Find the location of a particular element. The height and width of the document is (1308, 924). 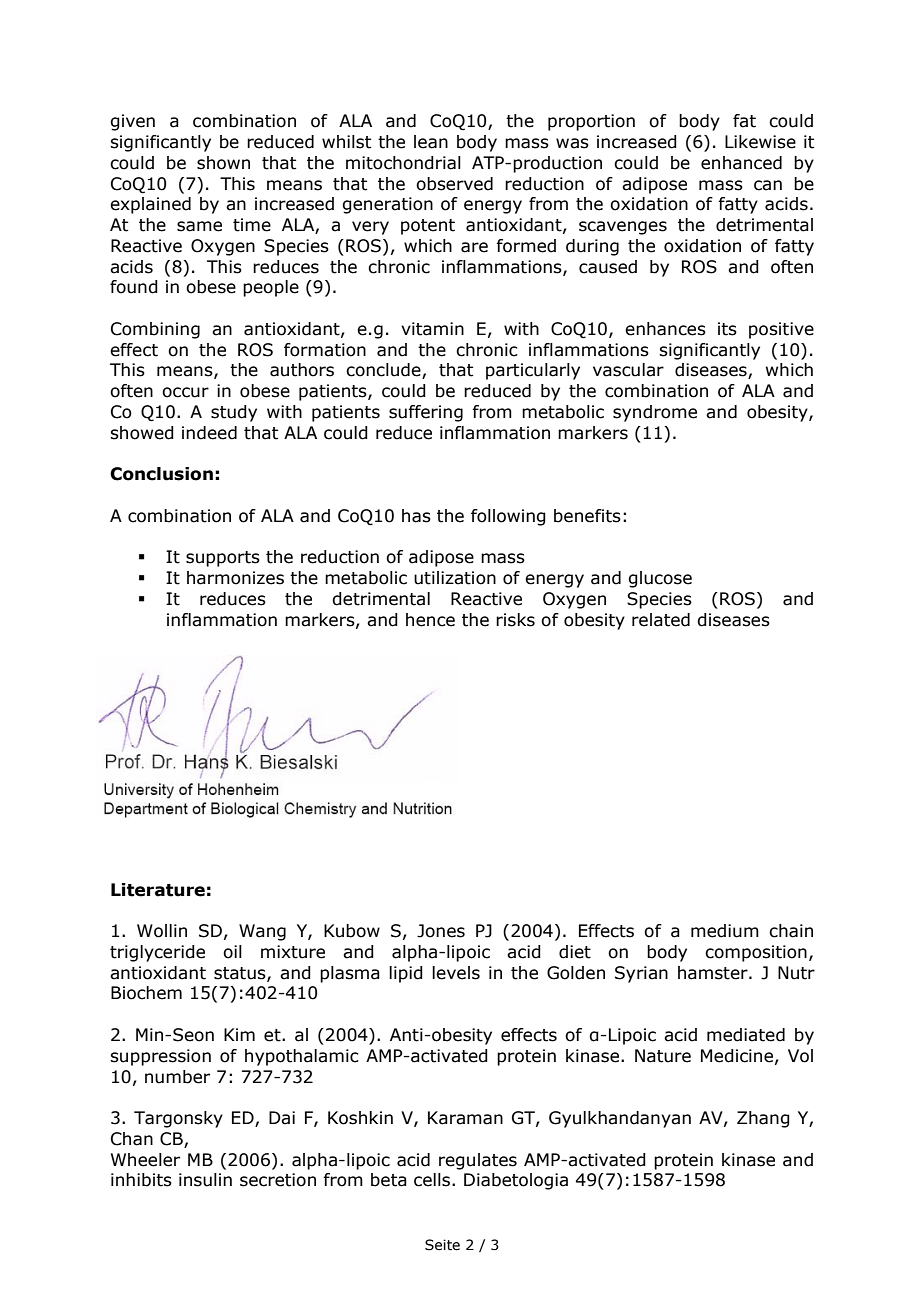

observed is located at coordinates (454, 184).
